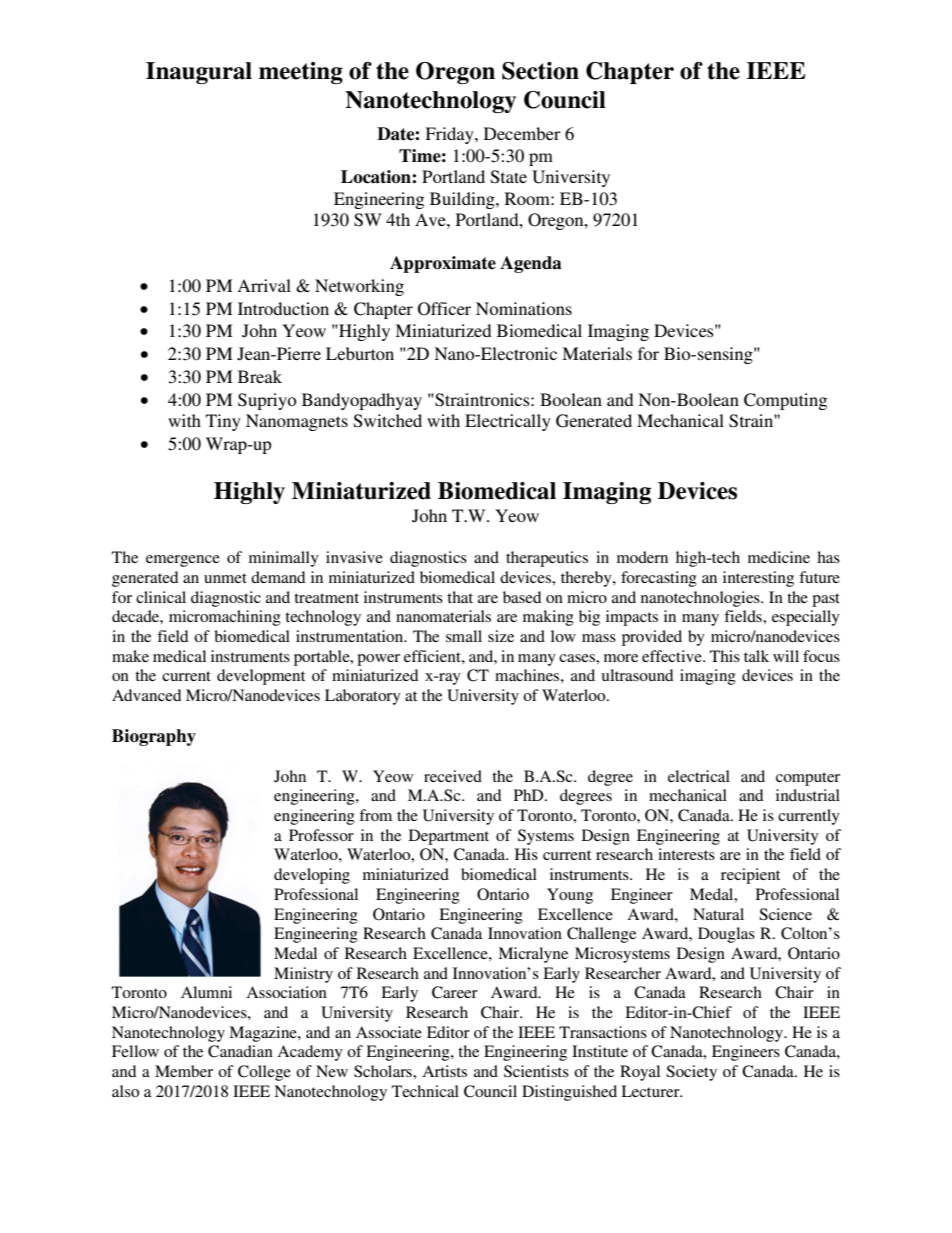 The height and width of the screenshot is (1233, 952). Describe the element at coordinates (450, 135) in the screenshot. I see `Friday` at that location.
